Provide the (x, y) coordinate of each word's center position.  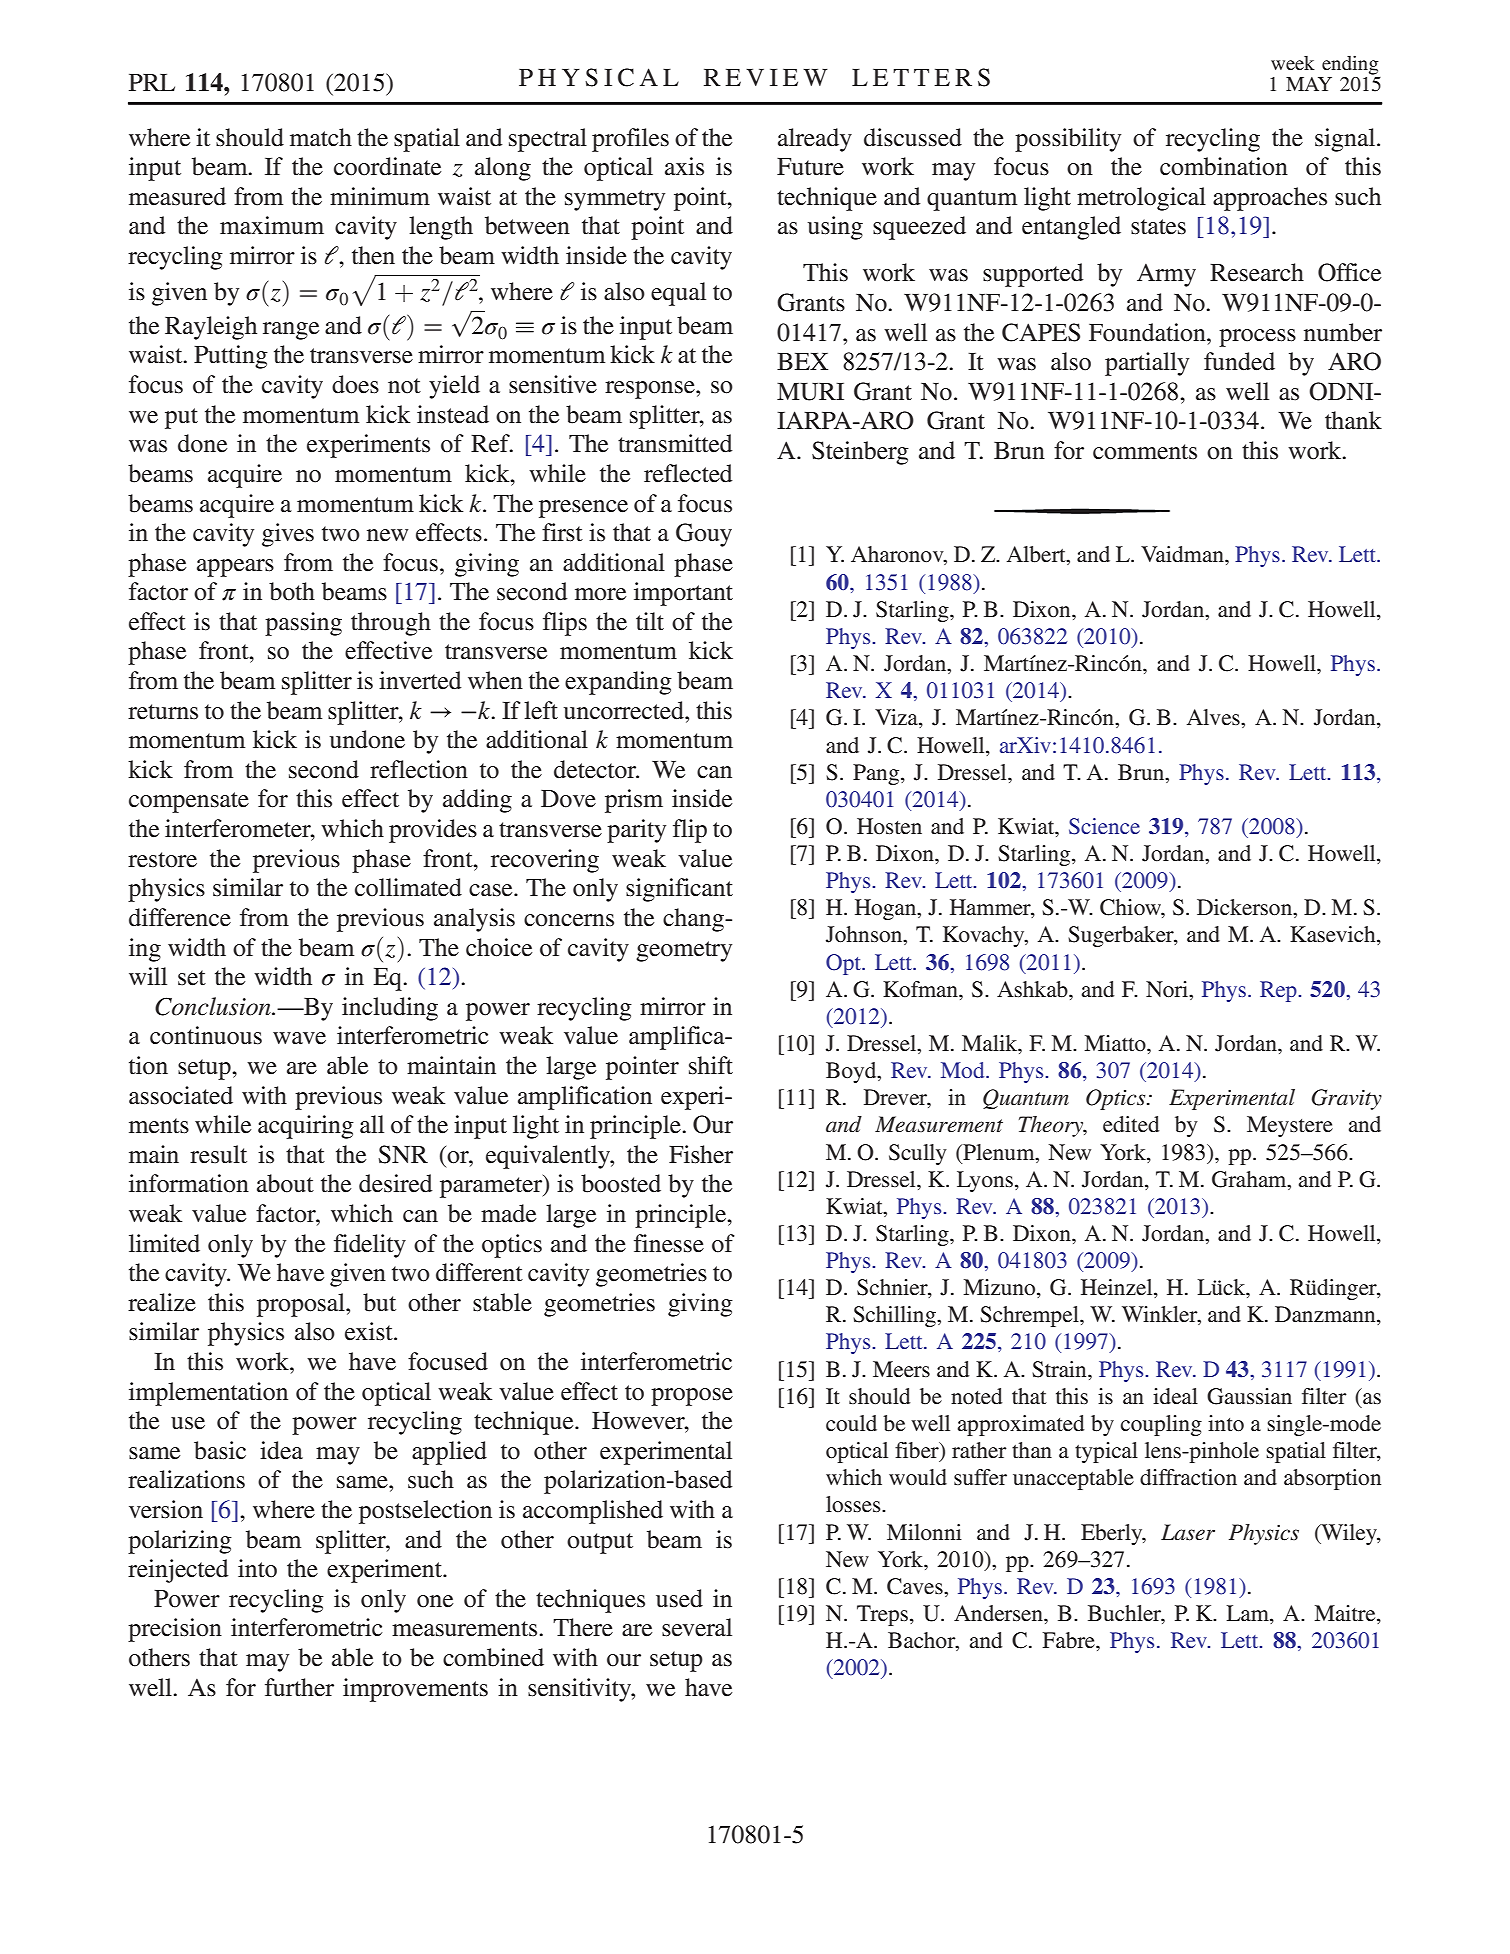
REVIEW (766, 77)
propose (692, 1397)
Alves (1214, 717)
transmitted (675, 443)
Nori (1168, 989)
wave (299, 1038)
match (321, 137)
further (299, 1687)
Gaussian (1249, 1396)
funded (1239, 361)
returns (163, 712)
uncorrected (625, 710)
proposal (302, 1305)
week (1293, 63)
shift (711, 1065)
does (355, 384)
